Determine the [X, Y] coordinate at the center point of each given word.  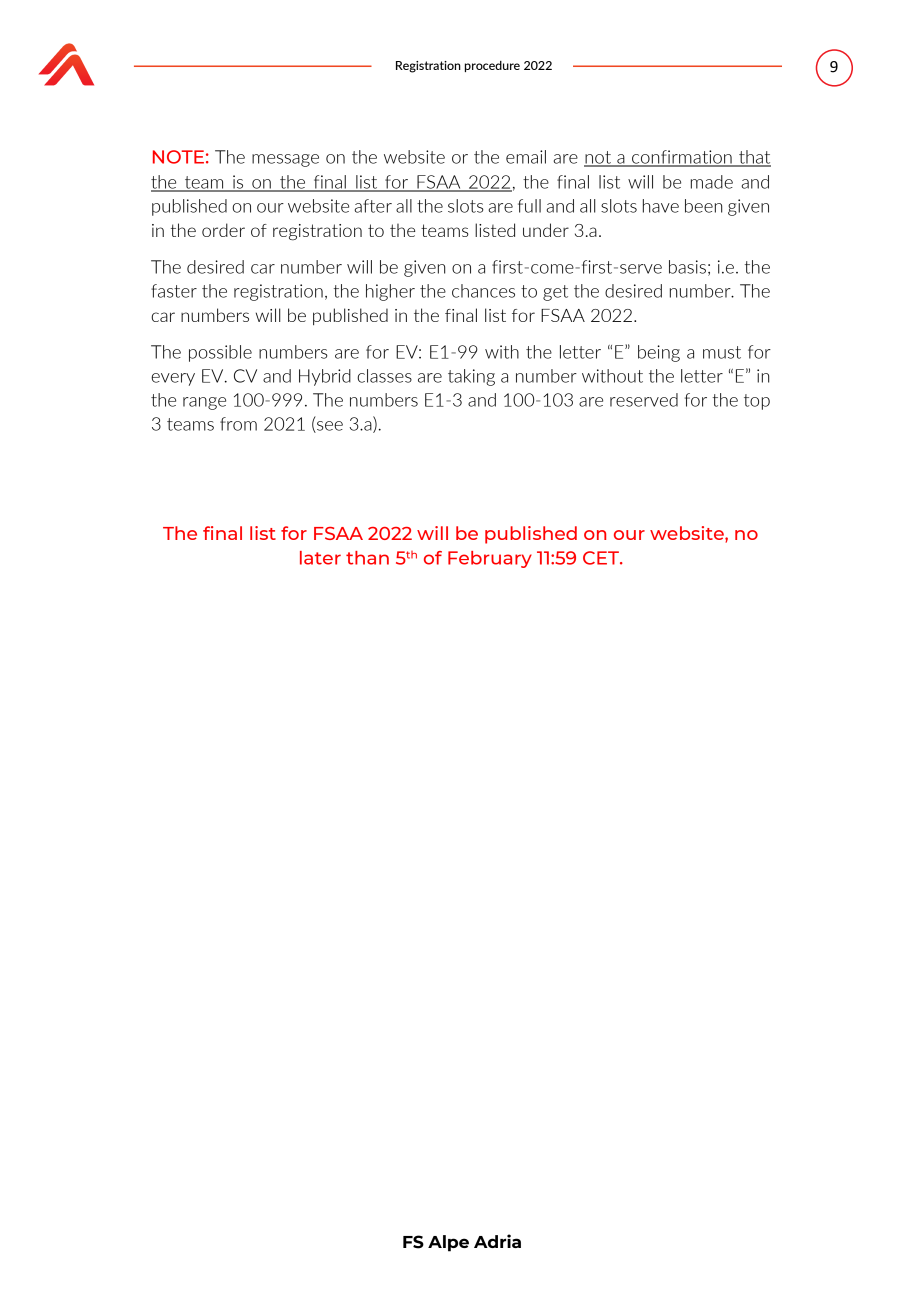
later [320, 558]
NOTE [178, 157]
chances [483, 291]
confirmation [682, 158]
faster [174, 291]
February [490, 559]
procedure [492, 66]
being [659, 353]
